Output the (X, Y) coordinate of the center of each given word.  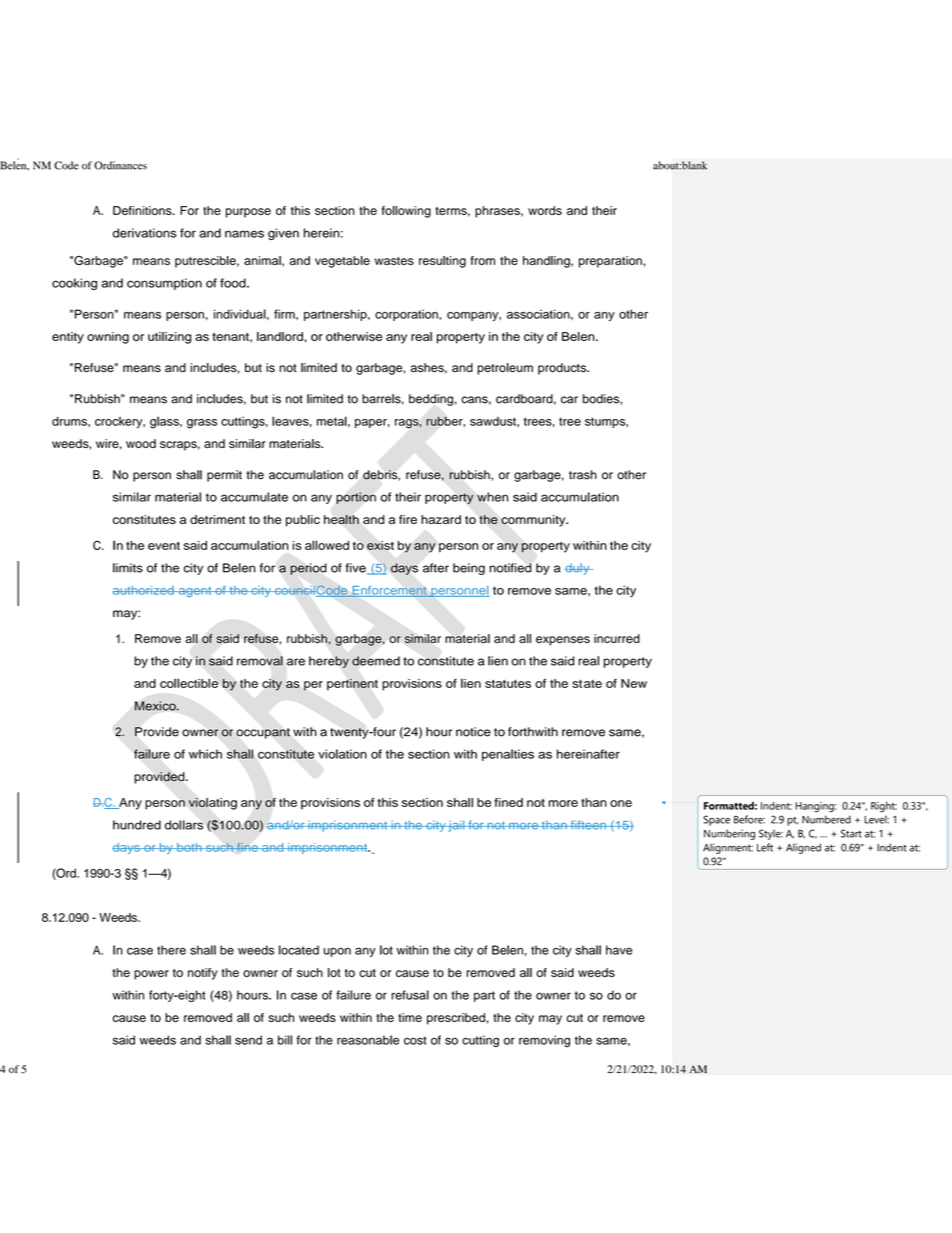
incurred (617, 638)
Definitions (143, 210)
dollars (184, 825)
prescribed (456, 1019)
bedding (431, 400)
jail (457, 826)
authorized (144, 590)
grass (202, 424)
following (406, 212)
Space (716, 820)
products (563, 369)
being (469, 569)
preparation (611, 262)
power (151, 975)
